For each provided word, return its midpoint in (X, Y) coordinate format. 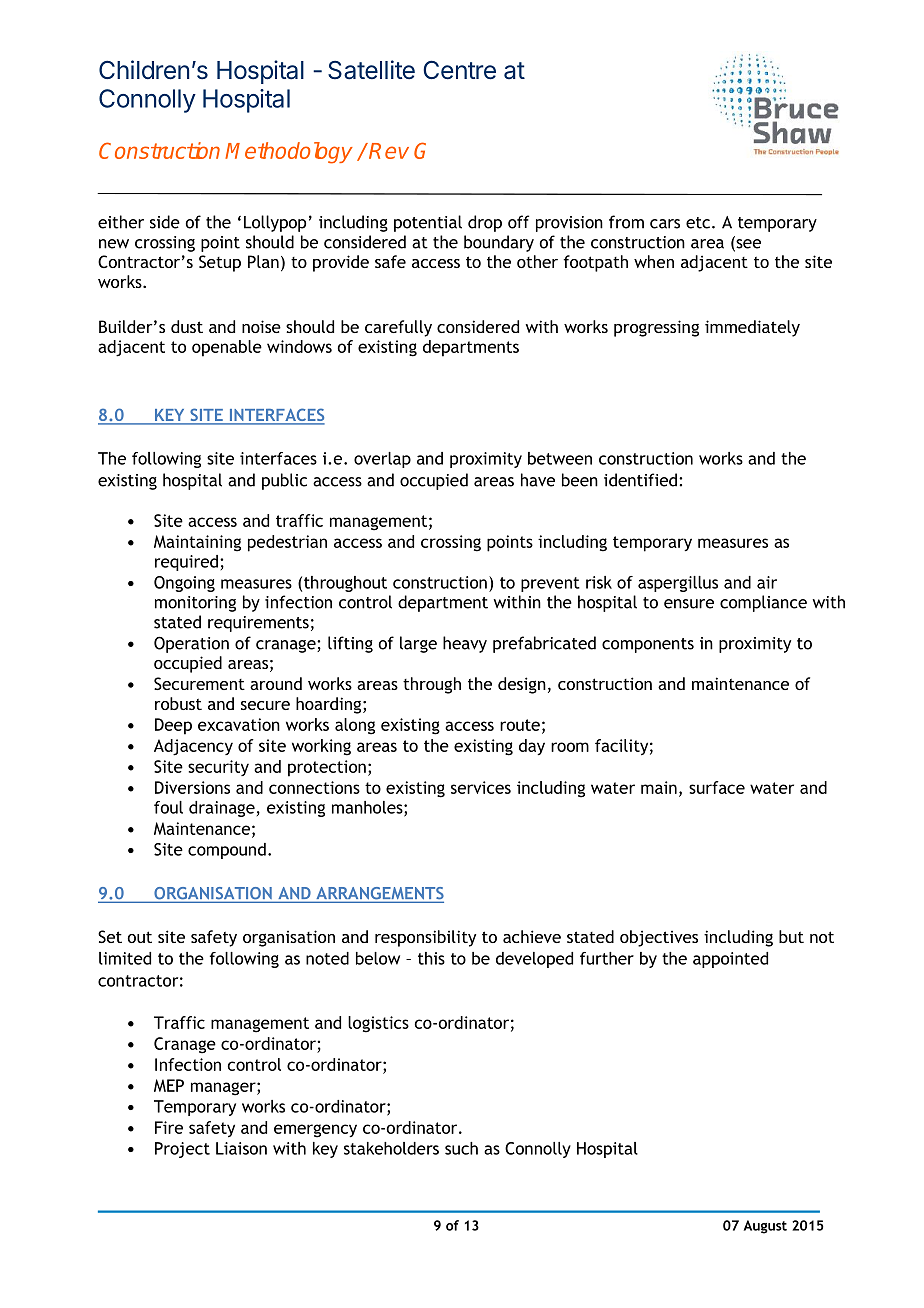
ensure (689, 604)
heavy (465, 644)
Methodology (289, 153)
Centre (459, 70)
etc (698, 223)
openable (227, 348)
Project (182, 1150)
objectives (659, 938)
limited (125, 958)
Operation (191, 644)
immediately (752, 328)
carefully (398, 328)
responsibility (425, 938)
